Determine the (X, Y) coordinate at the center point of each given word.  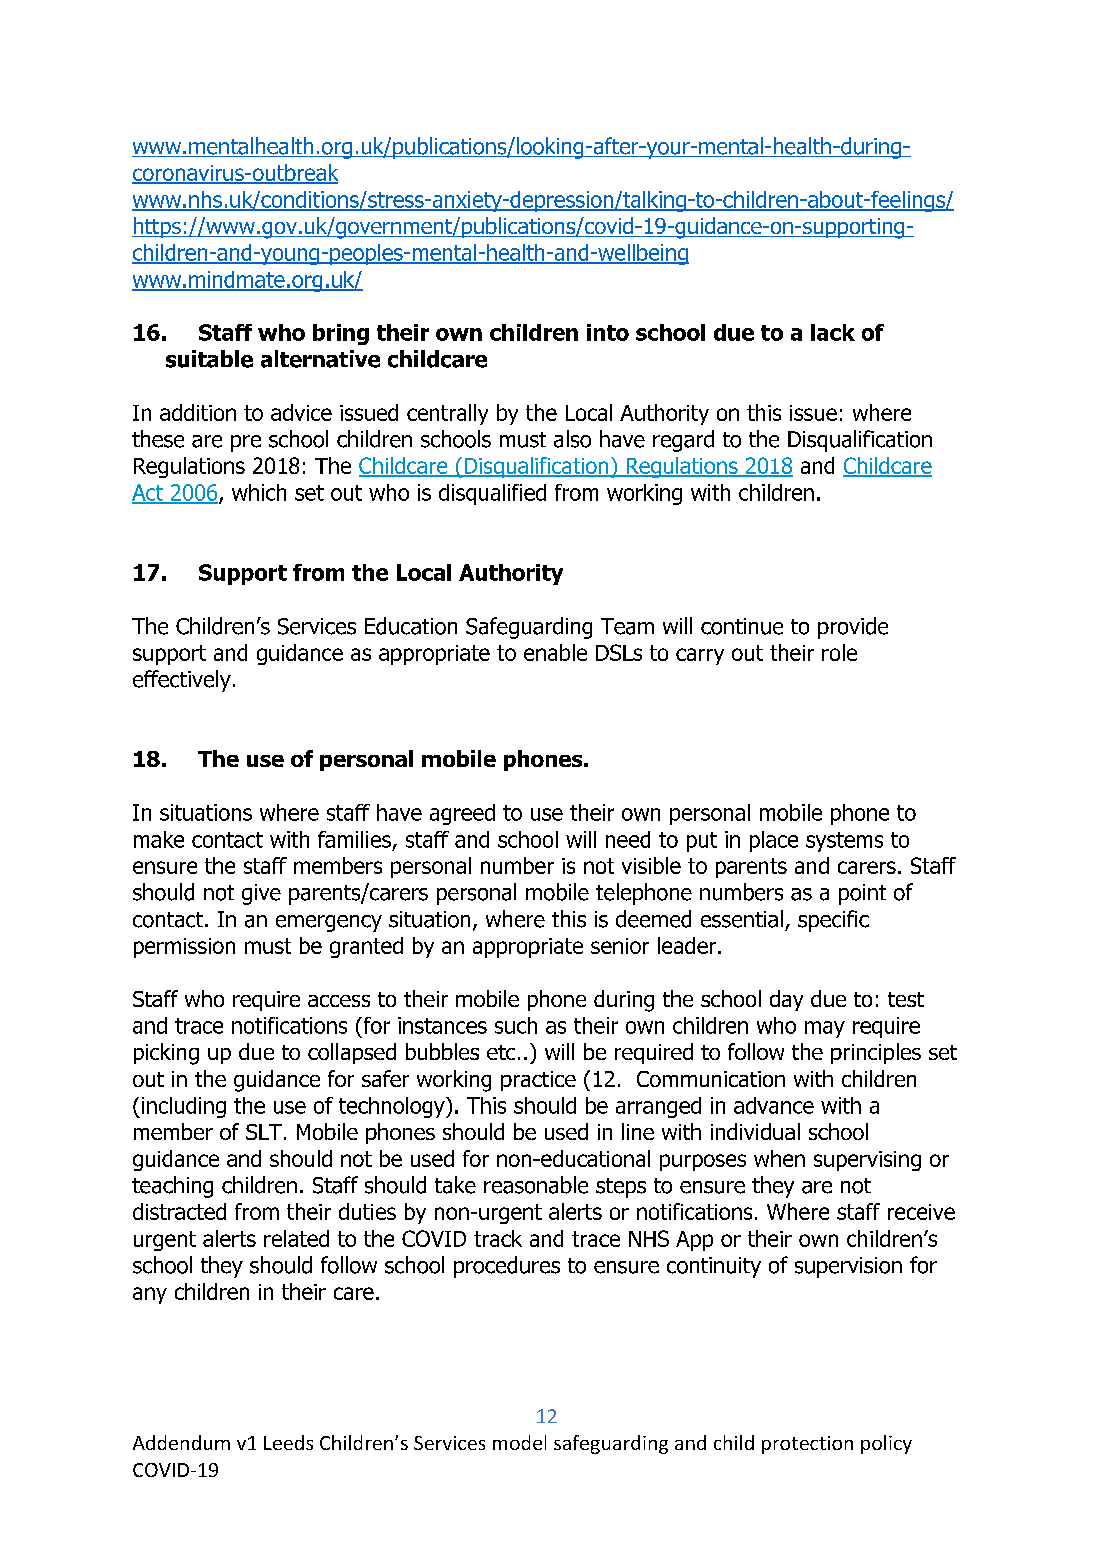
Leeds (288, 1442)
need (628, 839)
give (261, 894)
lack (833, 332)
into (608, 332)
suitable (209, 359)
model (519, 1442)
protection (807, 1445)
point (862, 894)
